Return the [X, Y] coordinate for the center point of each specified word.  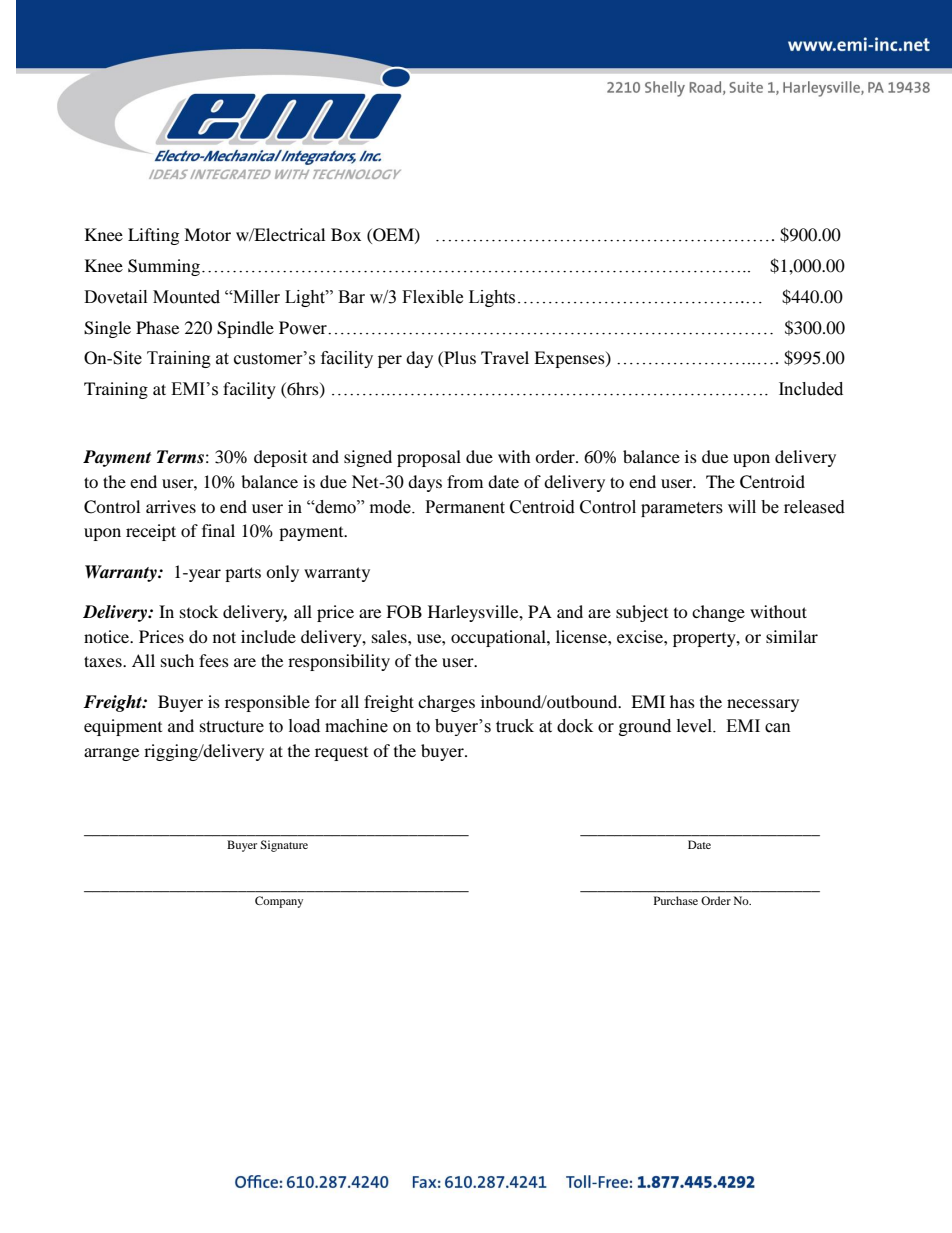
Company [279, 902]
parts [243, 574]
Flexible [432, 297]
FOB [404, 612]
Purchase [676, 900]
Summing [165, 267]
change [718, 613]
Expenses [570, 359]
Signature [284, 846]
